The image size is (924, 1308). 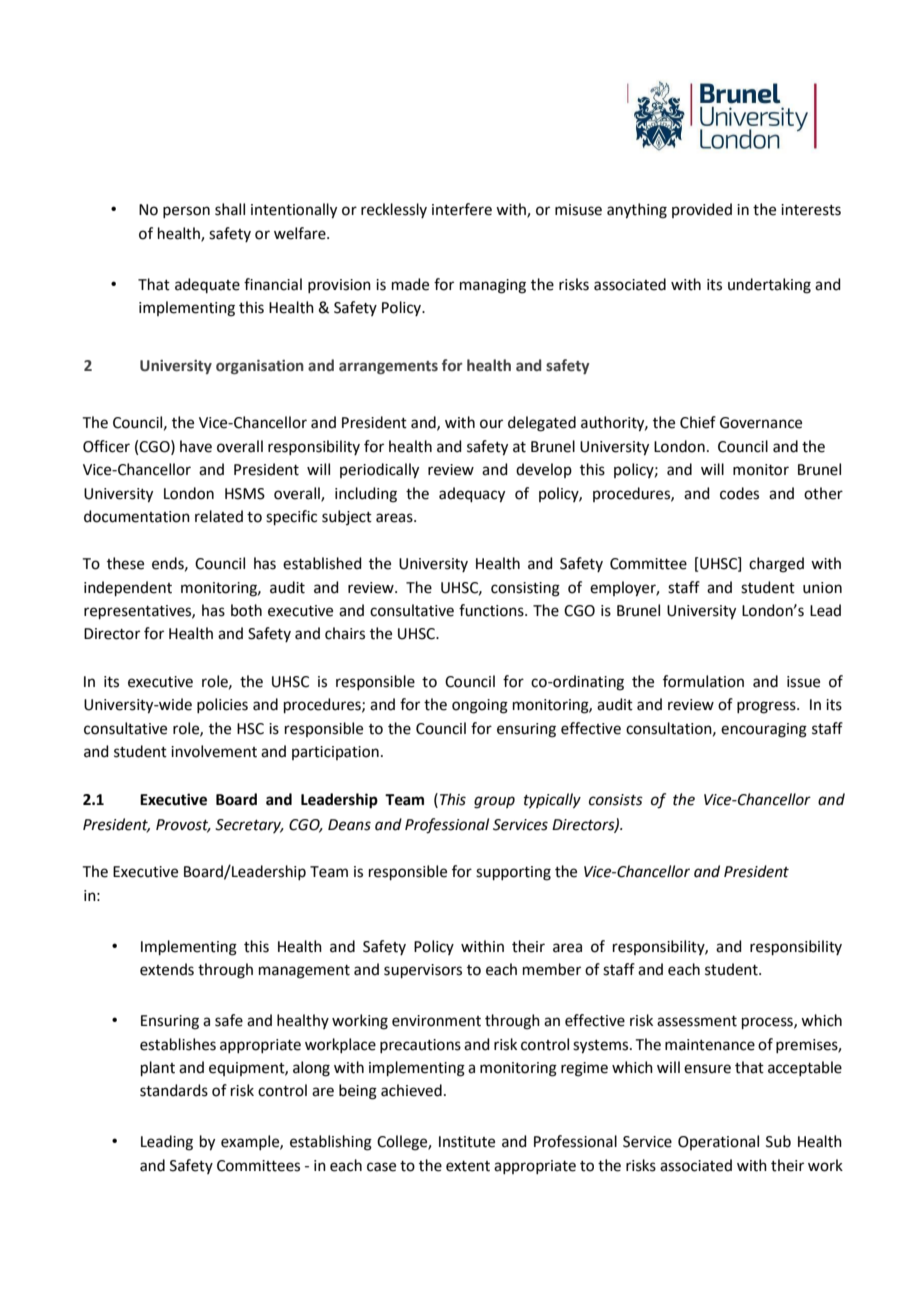 I want to click on person, so click(x=186, y=212).
